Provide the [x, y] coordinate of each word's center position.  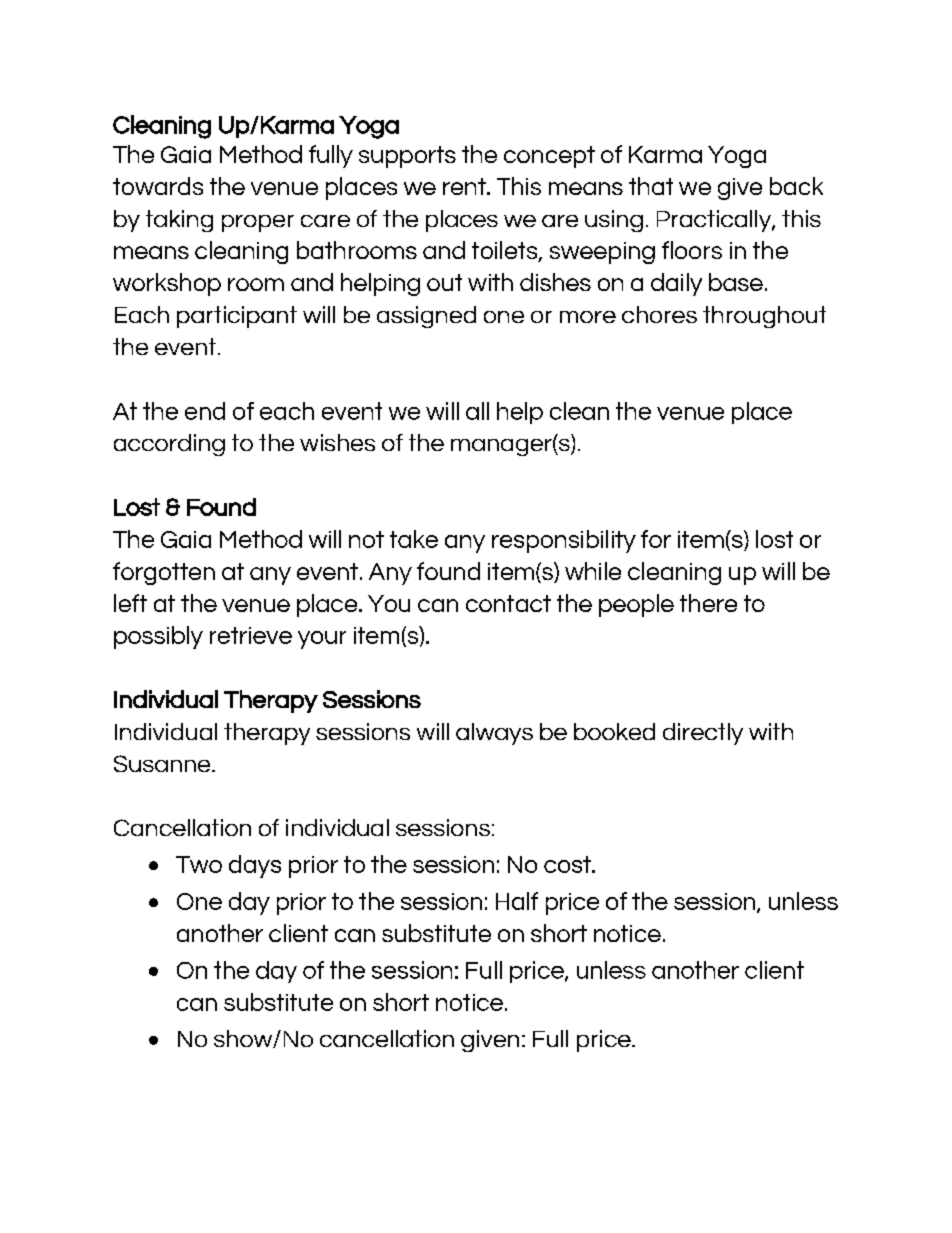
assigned [426, 317]
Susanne [163, 763]
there [708, 603]
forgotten [164, 573]
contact [508, 603]
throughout [764, 317]
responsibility [564, 541]
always [494, 734]
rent [465, 186]
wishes [337, 442]
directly [703, 734]
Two [199, 864]
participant [237, 317]
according [169, 445]
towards [158, 186]
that [651, 186]
